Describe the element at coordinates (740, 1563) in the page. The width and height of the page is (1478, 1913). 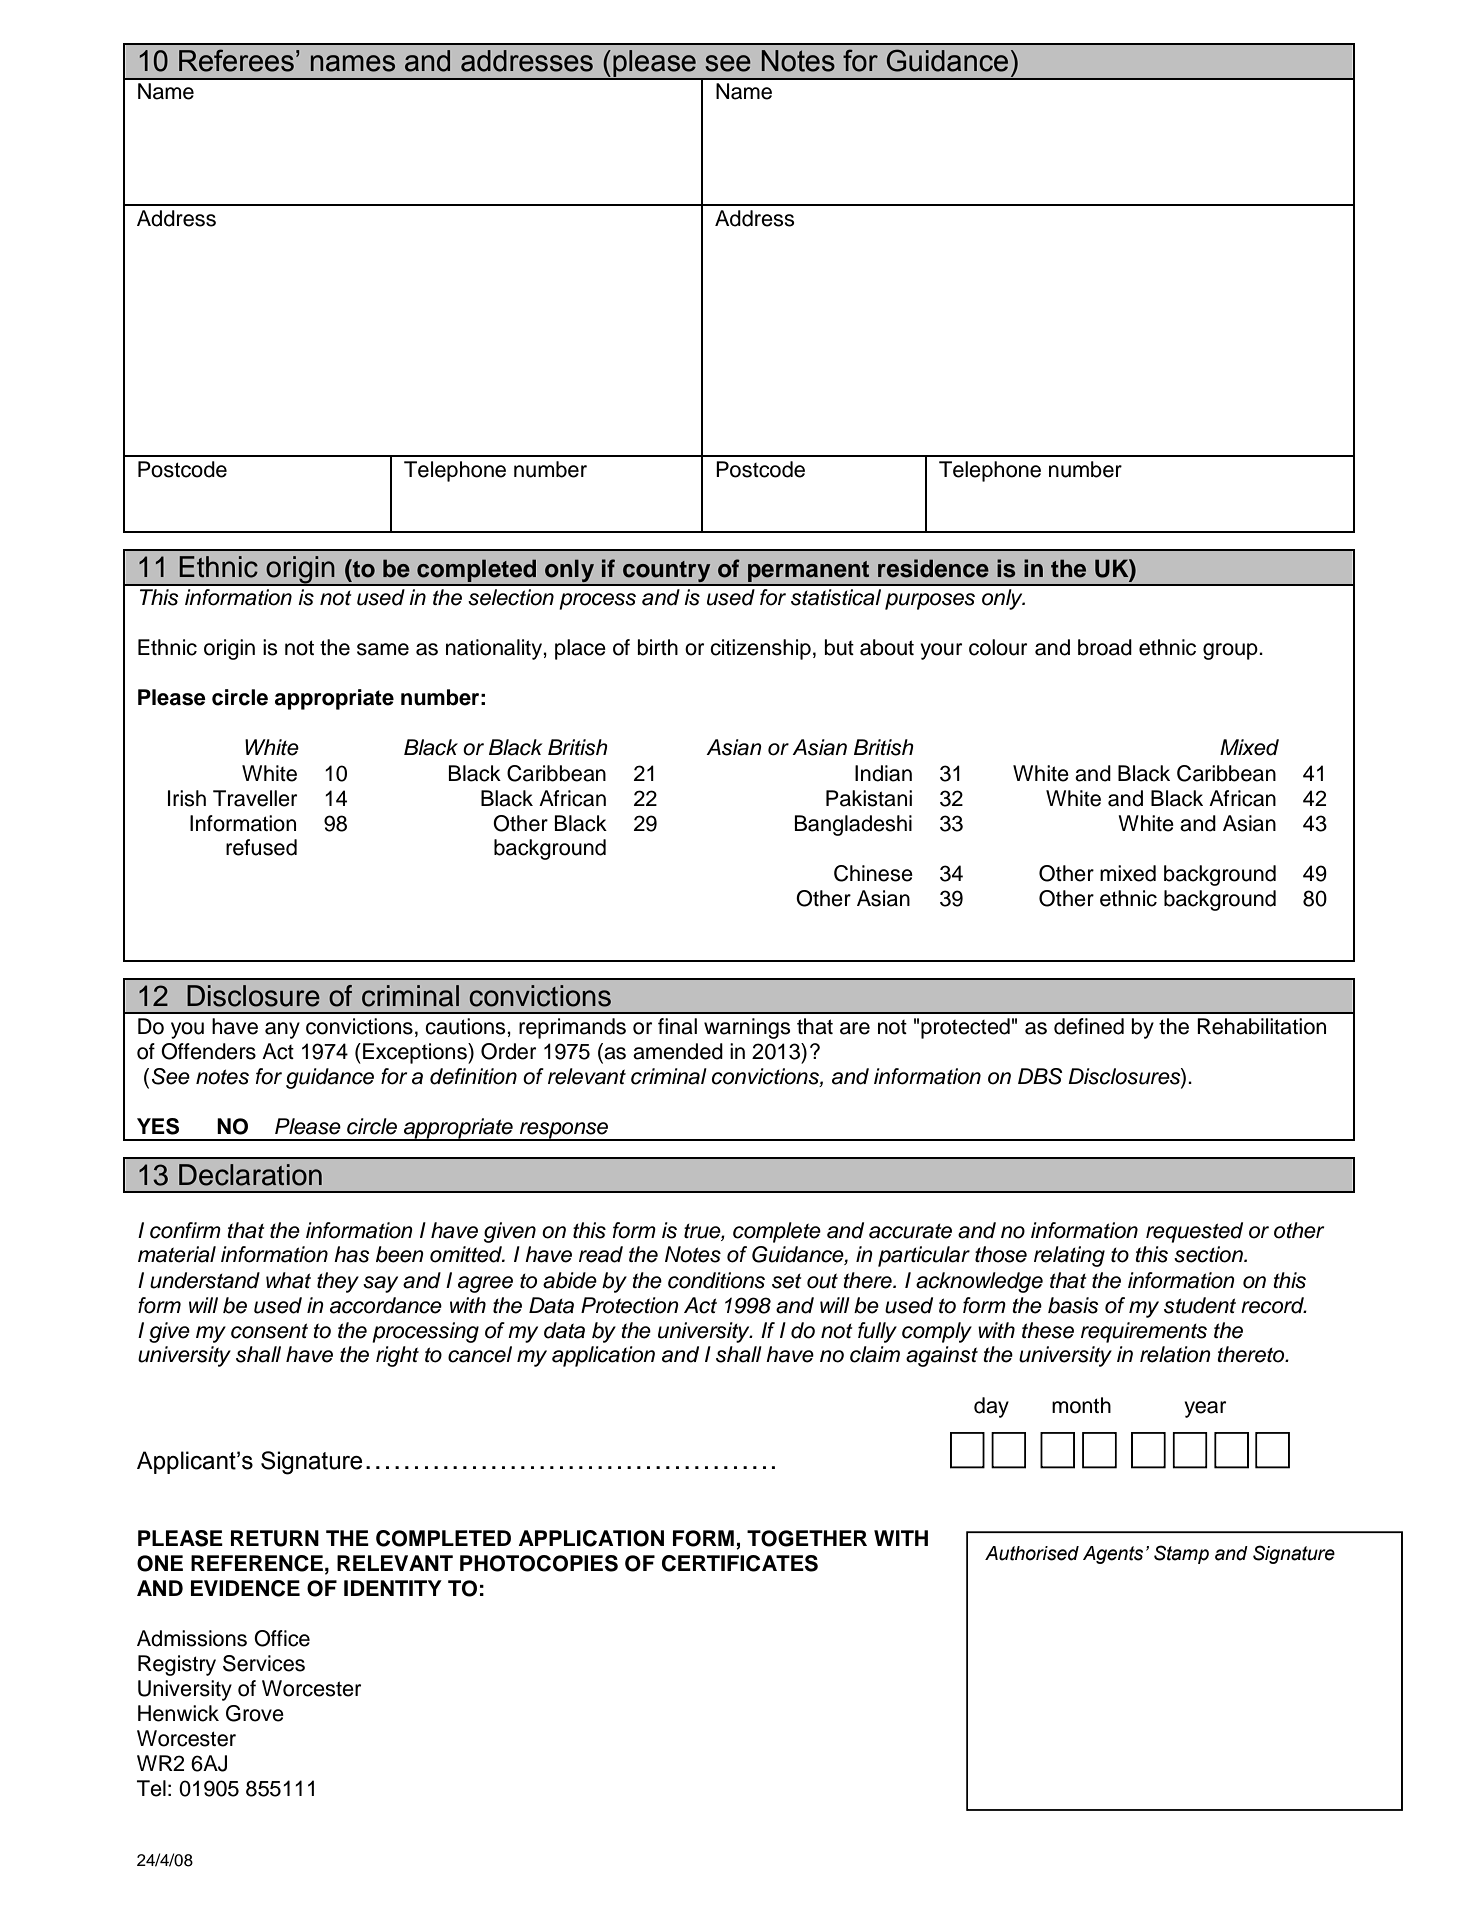
I see `CERTIFICATES` at that location.
